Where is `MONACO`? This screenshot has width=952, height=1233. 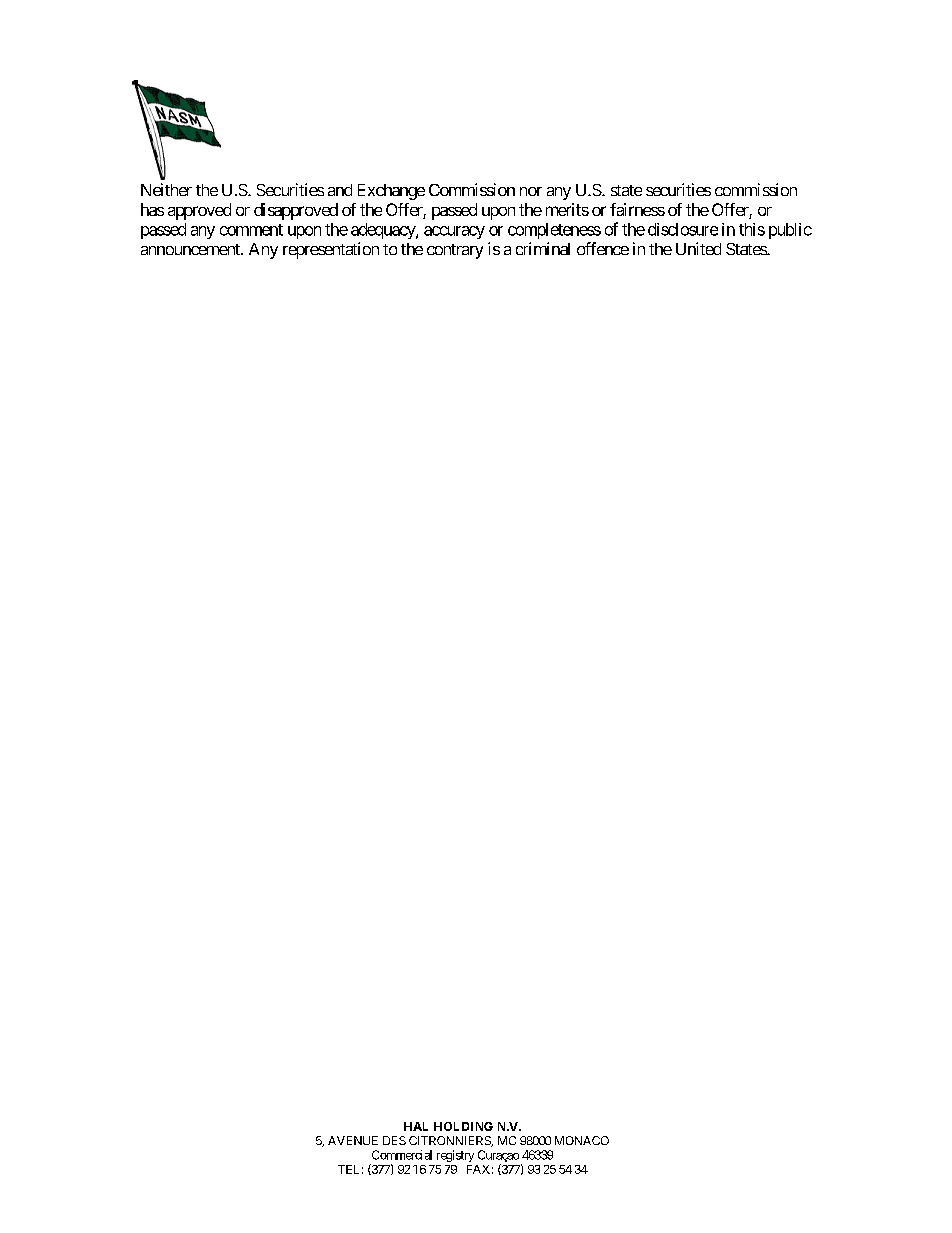
MONACO is located at coordinates (582, 1140).
